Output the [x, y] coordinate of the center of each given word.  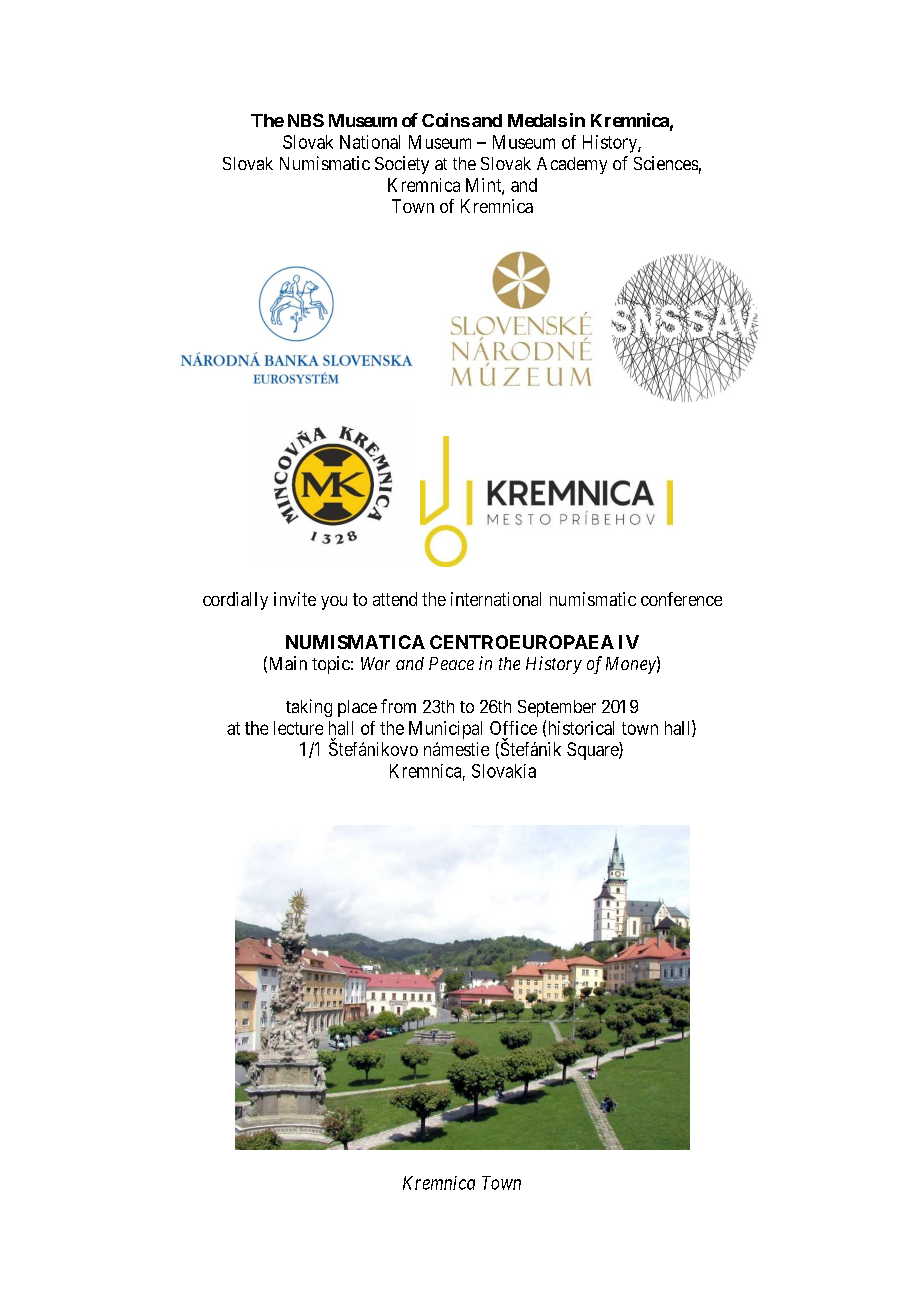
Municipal [445, 730]
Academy [572, 165]
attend [395, 599]
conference [681, 599]
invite [295, 599]
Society [402, 165]
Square [593, 751]
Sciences [666, 163]
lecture [298, 728]
